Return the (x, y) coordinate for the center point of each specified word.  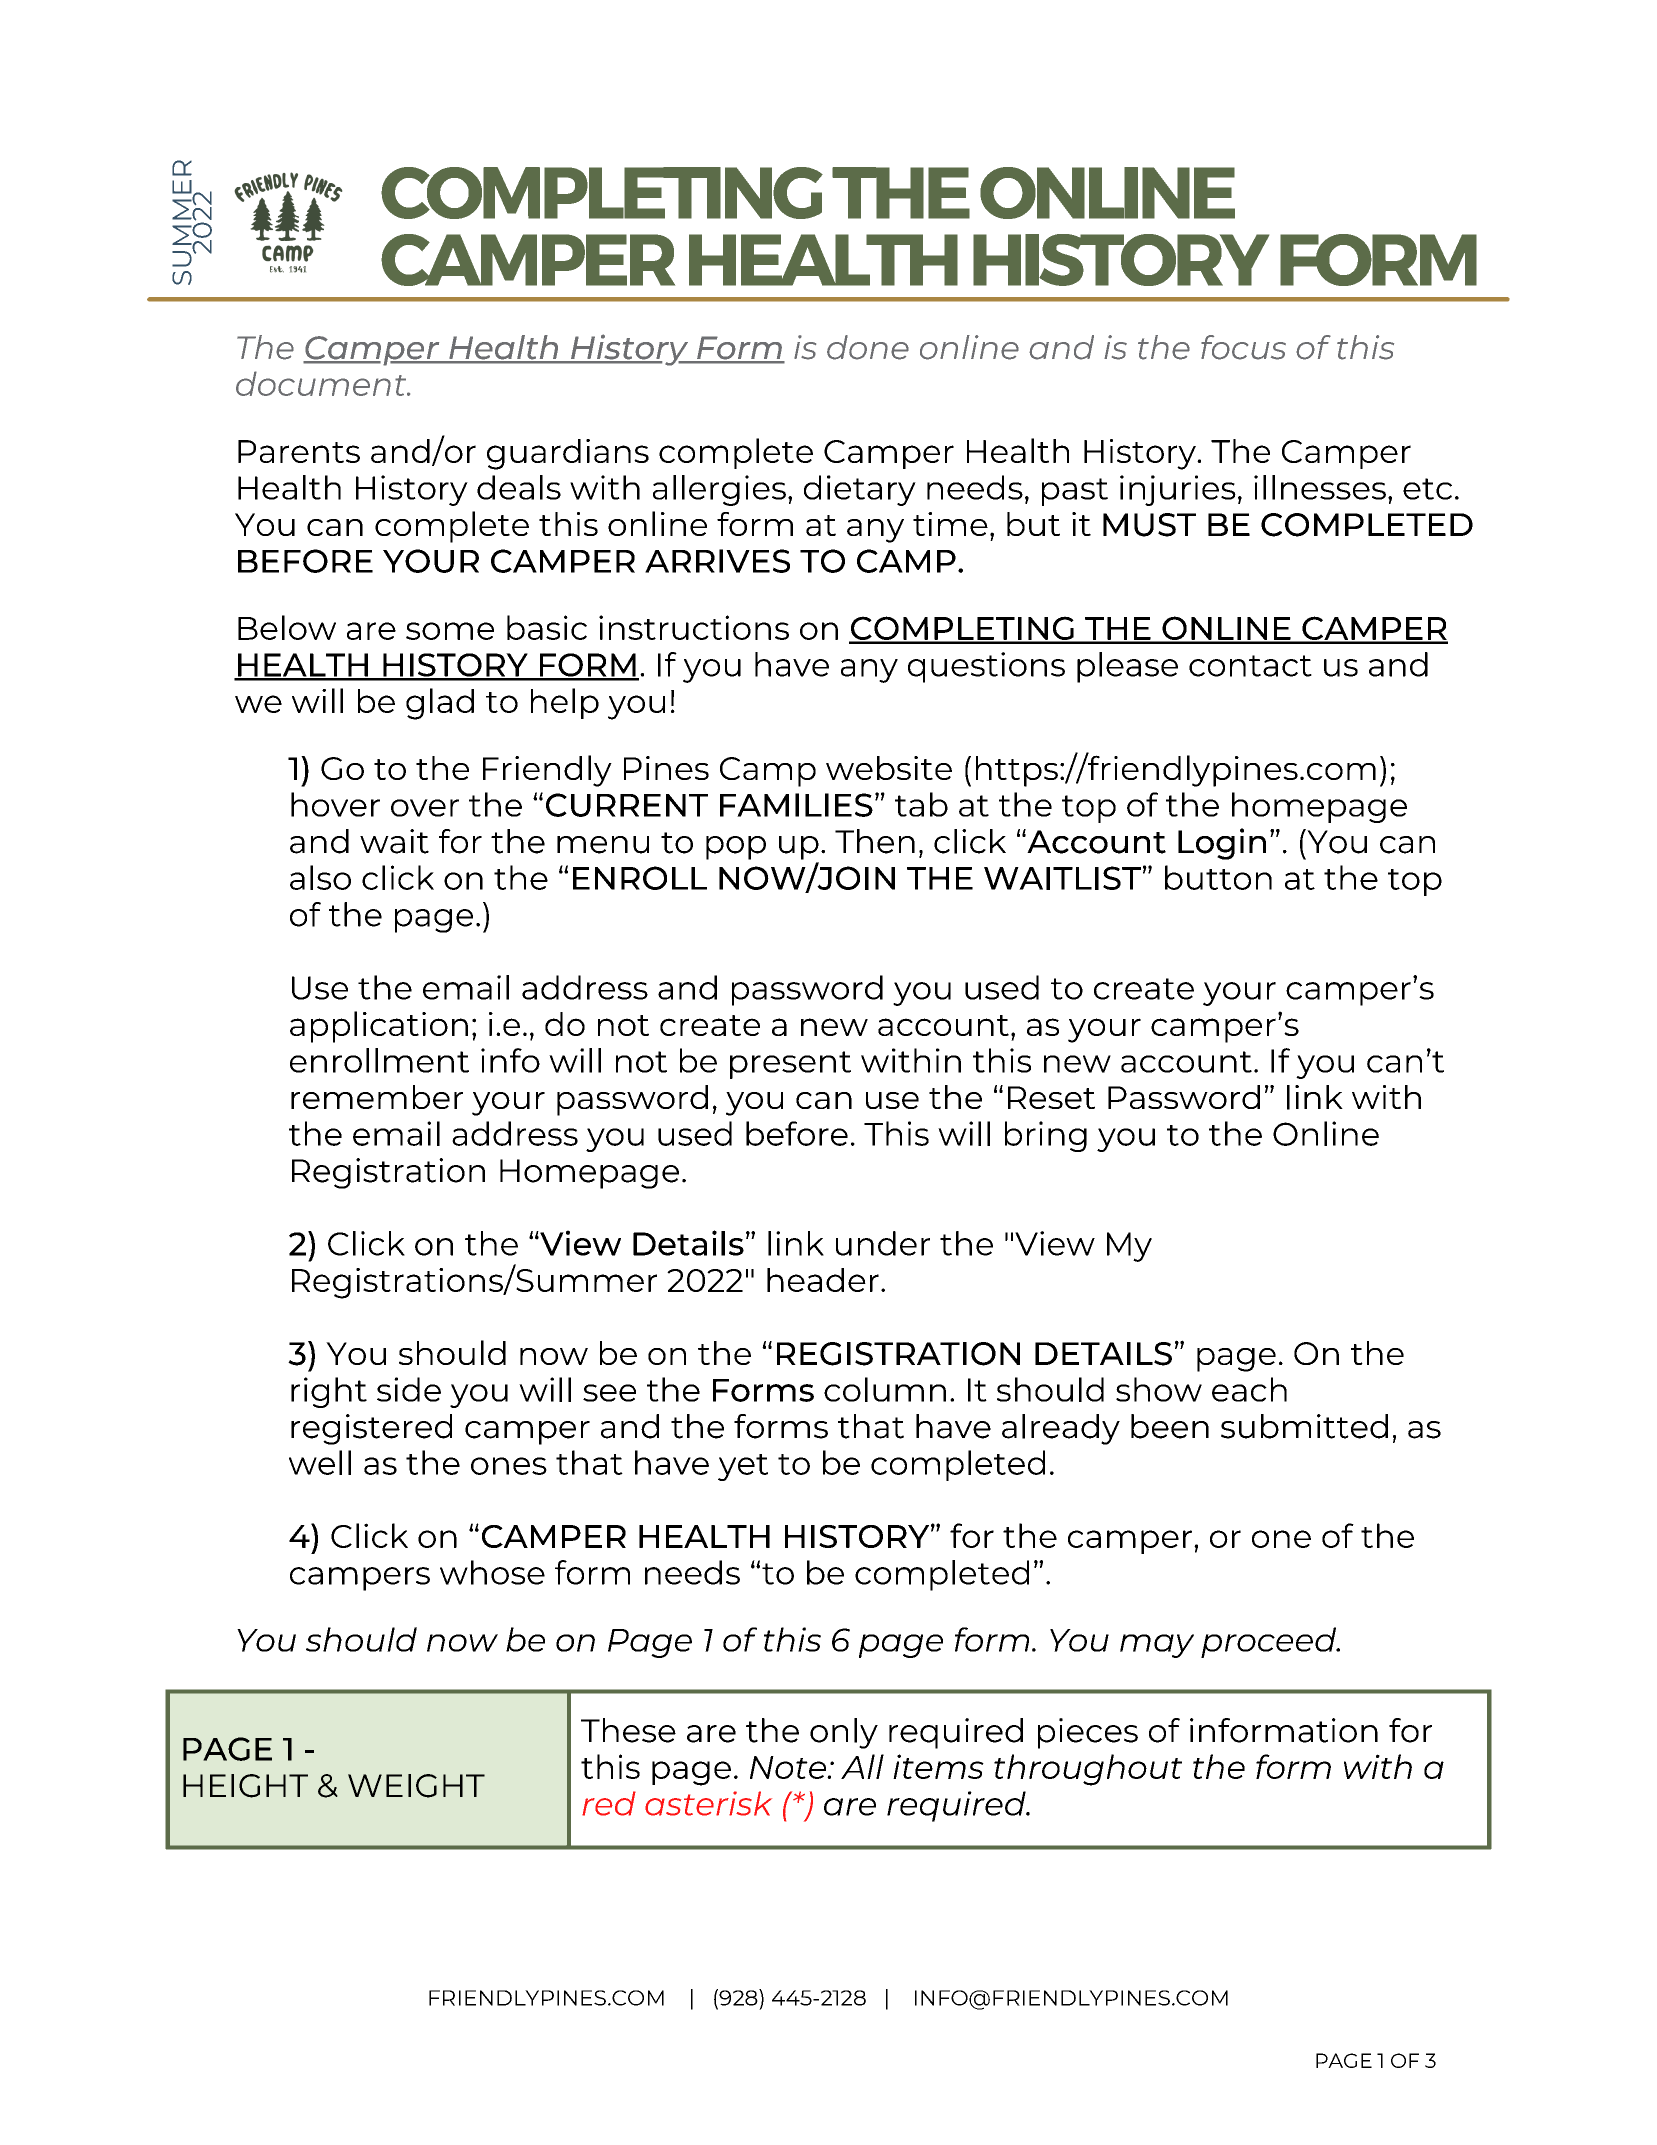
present (790, 1065)
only (844, 1733)
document (322, 383)
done (868, 347)
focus (1243, 347)
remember (377, 1097)
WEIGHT (416, 1786)
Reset (1051, 1097)
